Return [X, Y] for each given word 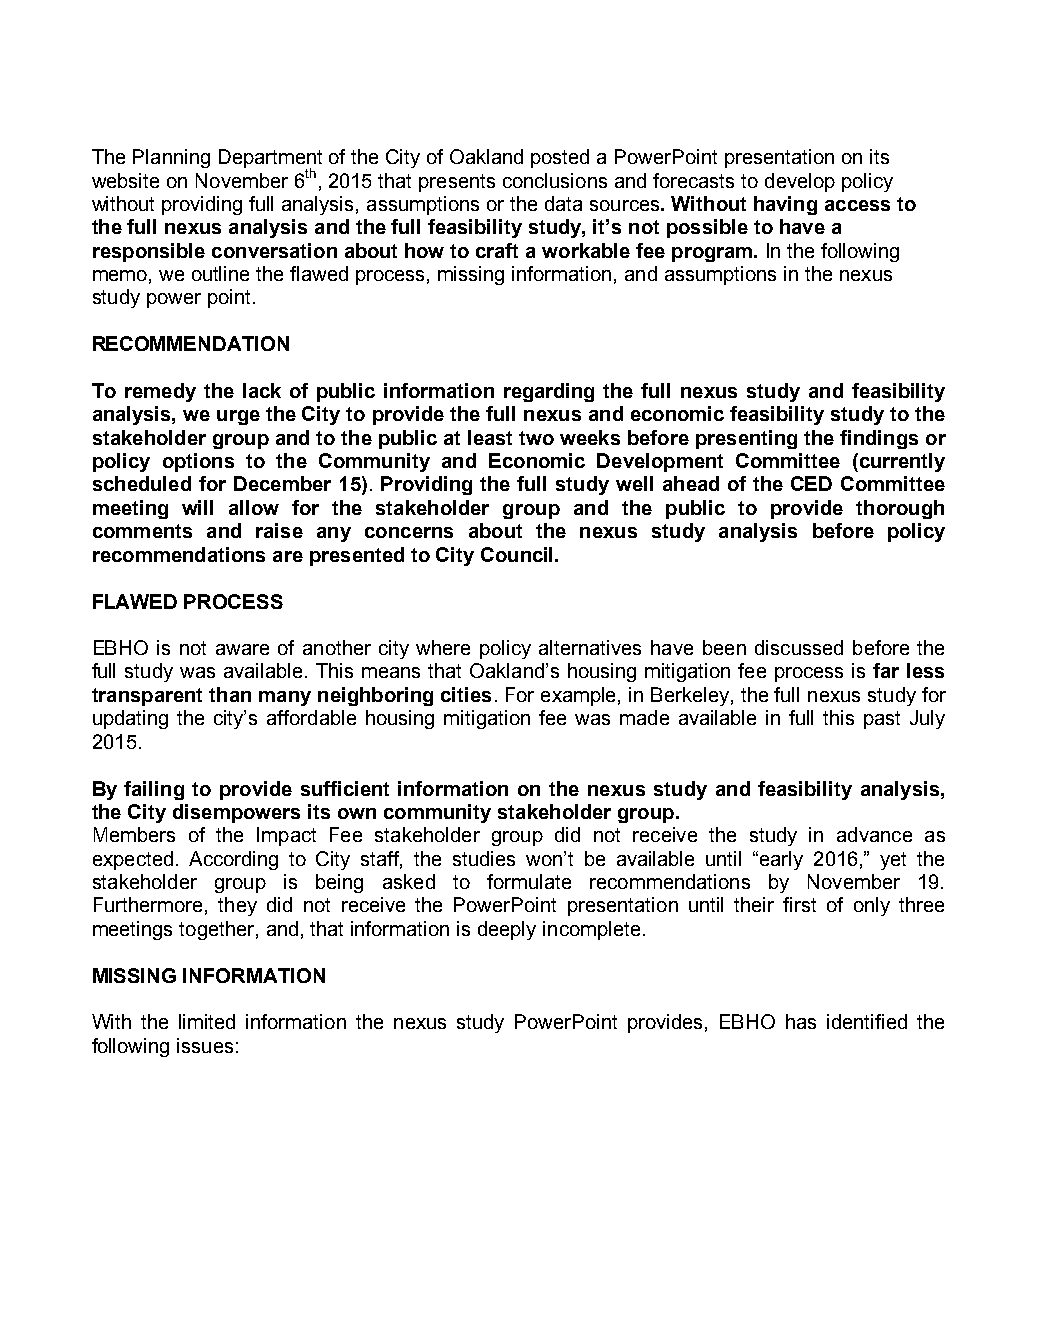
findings [879, 439]
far [886, 670]
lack [262, 390]
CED [811, 483]
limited [207, 1021]
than [230, 694]
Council [518, 554]
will [197, 507]
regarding [549, 392]
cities [466, 694]
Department [270, 160]
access [857, 205]
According [233, 860]
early [781, 860]
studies [484, 858]
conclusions [555, 180]
